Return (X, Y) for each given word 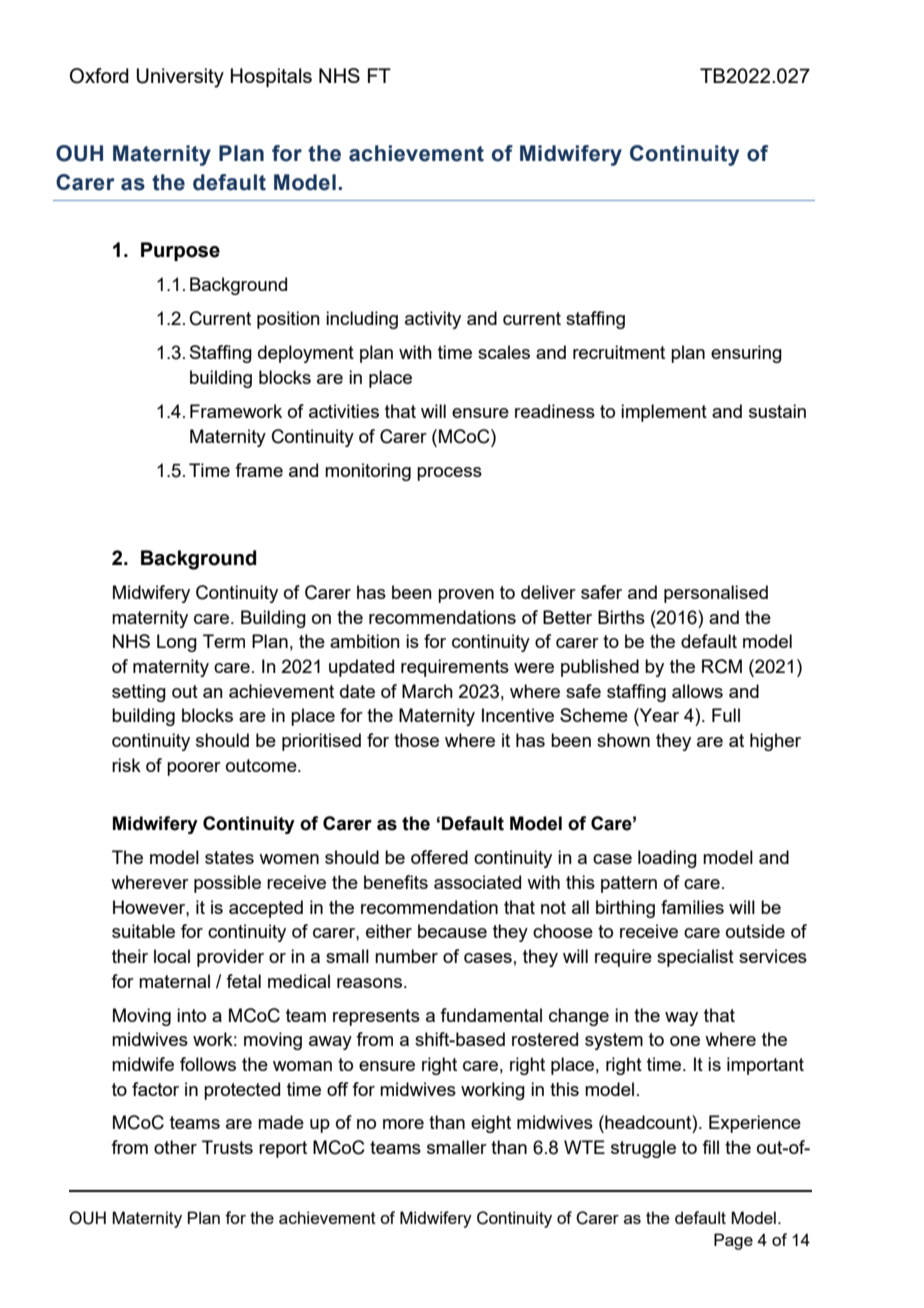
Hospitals (271, 77)
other (175, 1147)
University (180, 78)
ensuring (746, 354)
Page (733, 1241)
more (403, 1124)
